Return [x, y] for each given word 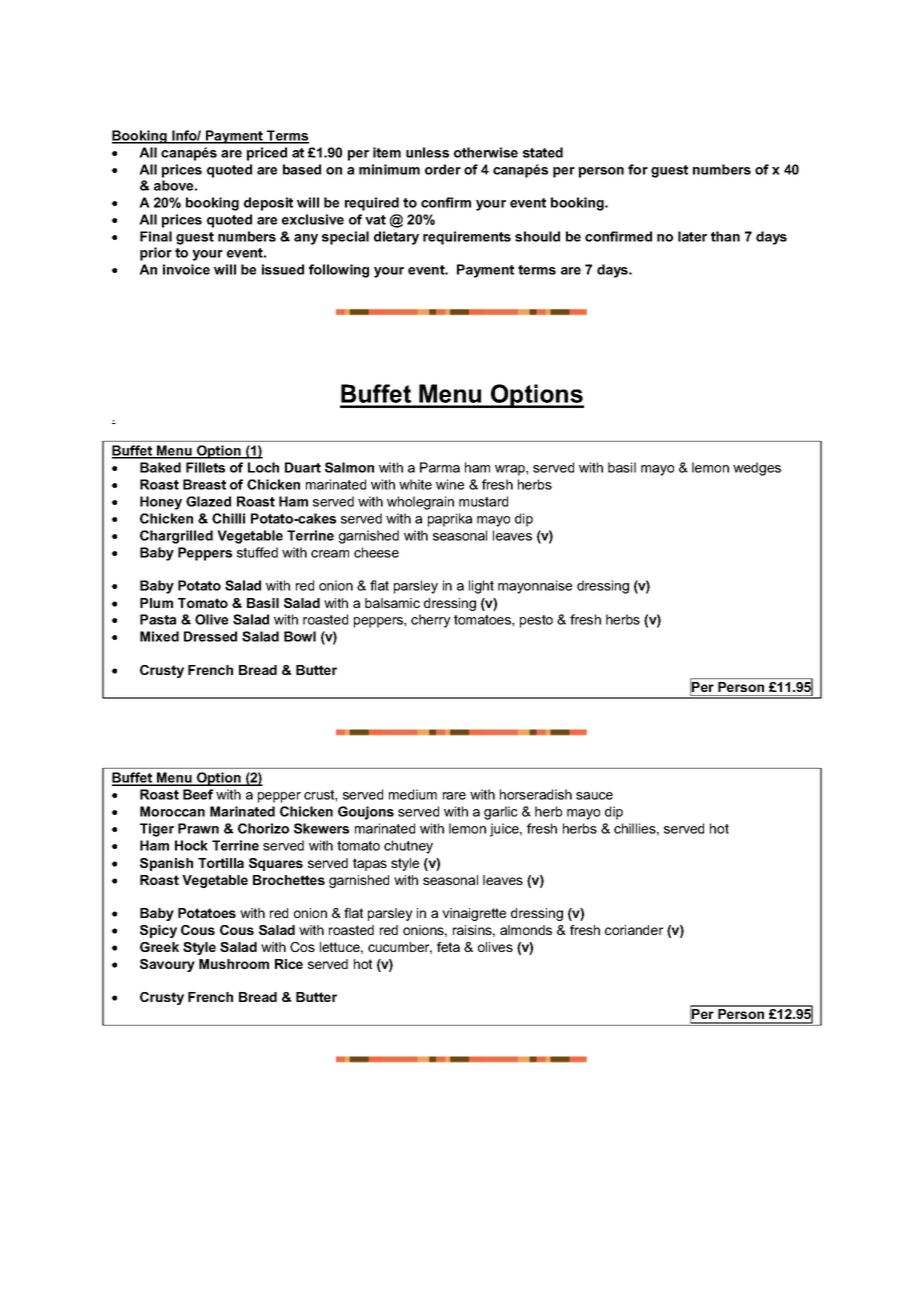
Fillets [205, 467]
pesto [536, 621]
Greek [159, 947]
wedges [757, 469]
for [638, 169]
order [443, 169]
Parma [440, 467]
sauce [594, 796]
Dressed [210, 636]
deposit [268, 204]
